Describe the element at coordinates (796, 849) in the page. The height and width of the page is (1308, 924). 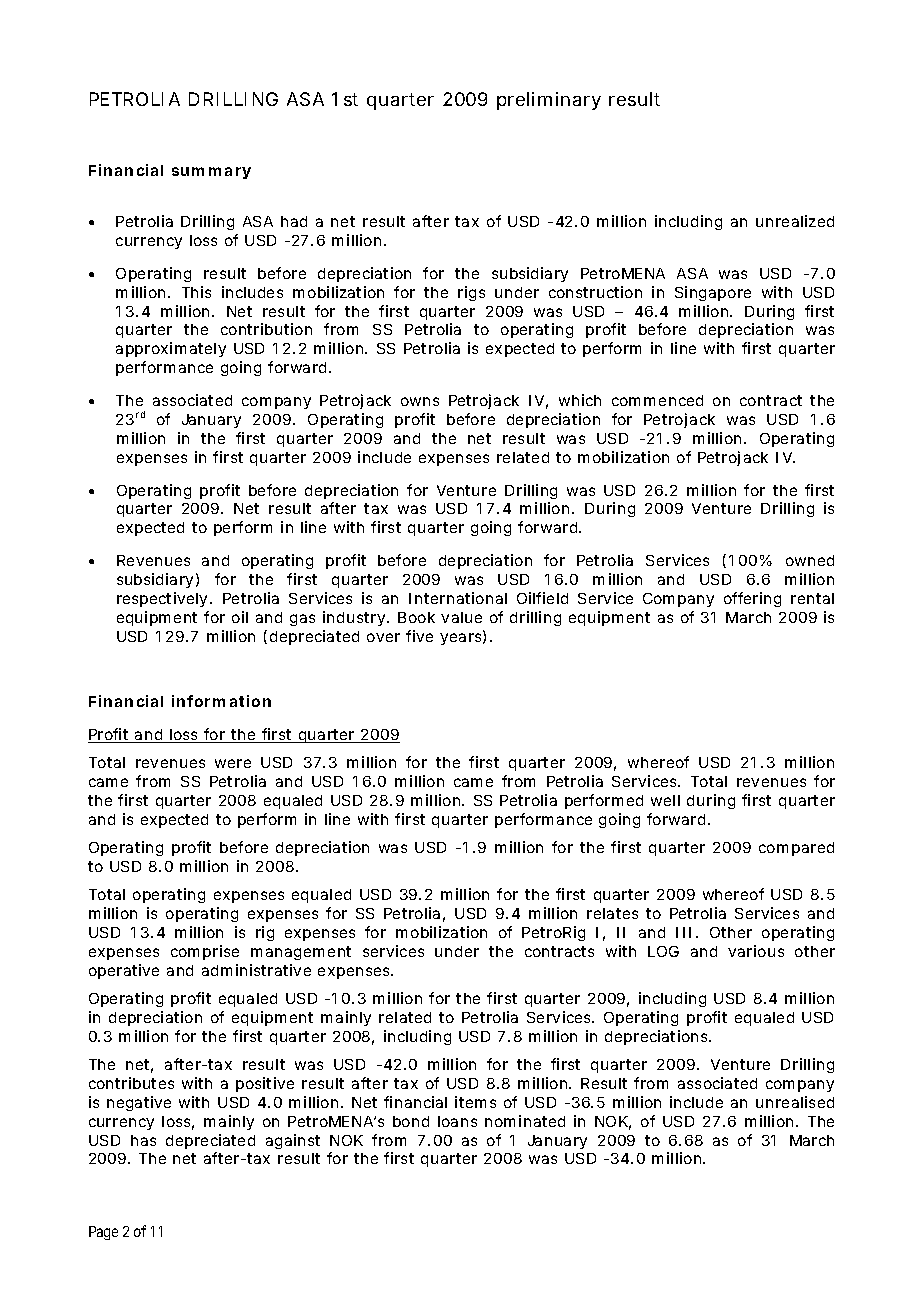
I see `compared` at that location.
